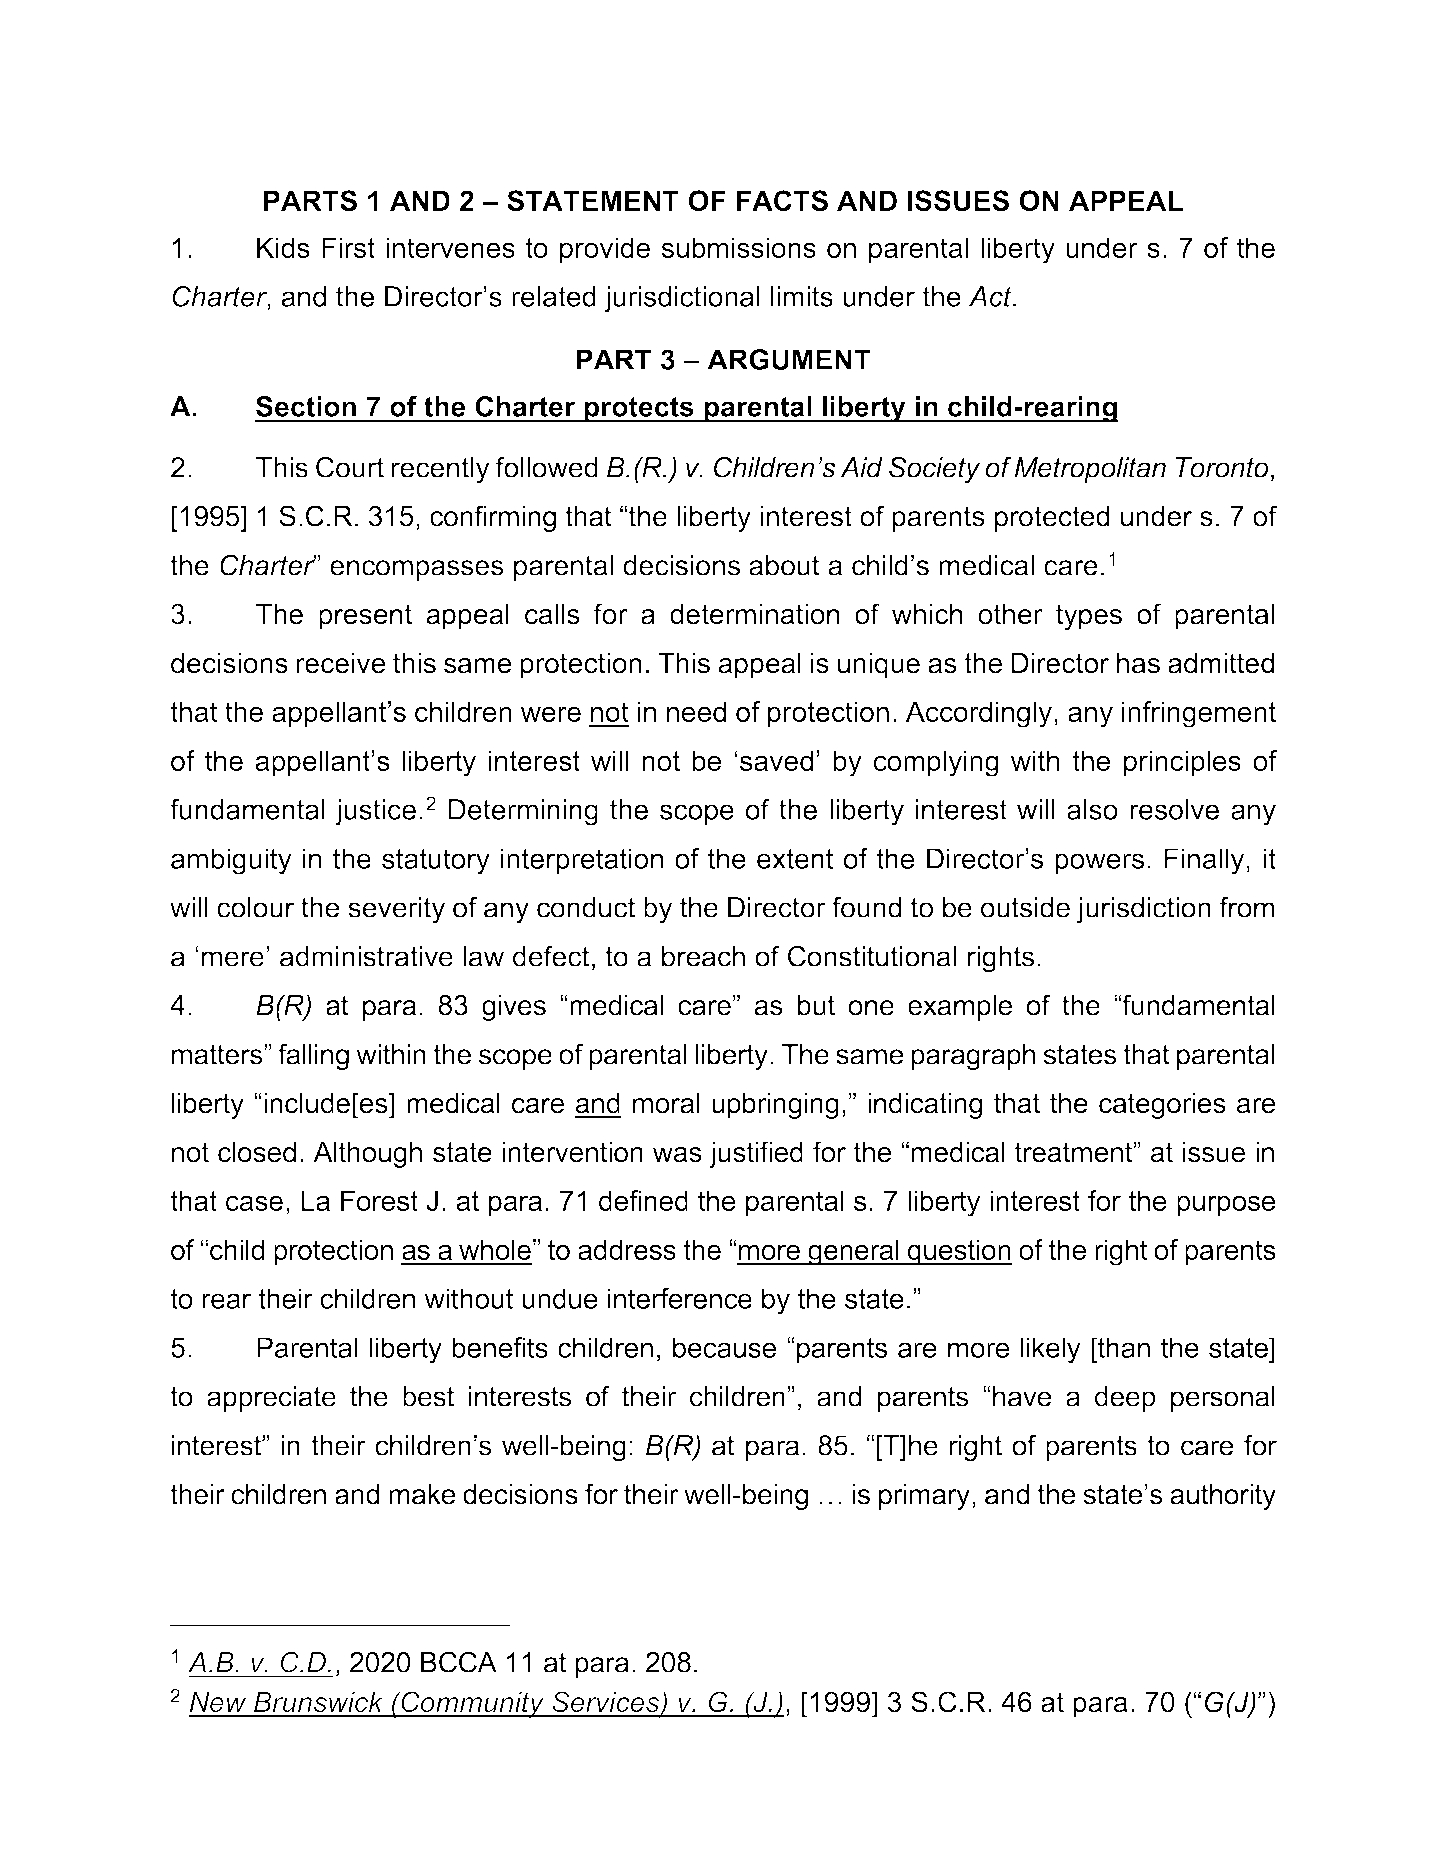 The image size is (1446, 1871). I want to click on extent, so click(795, 859).
